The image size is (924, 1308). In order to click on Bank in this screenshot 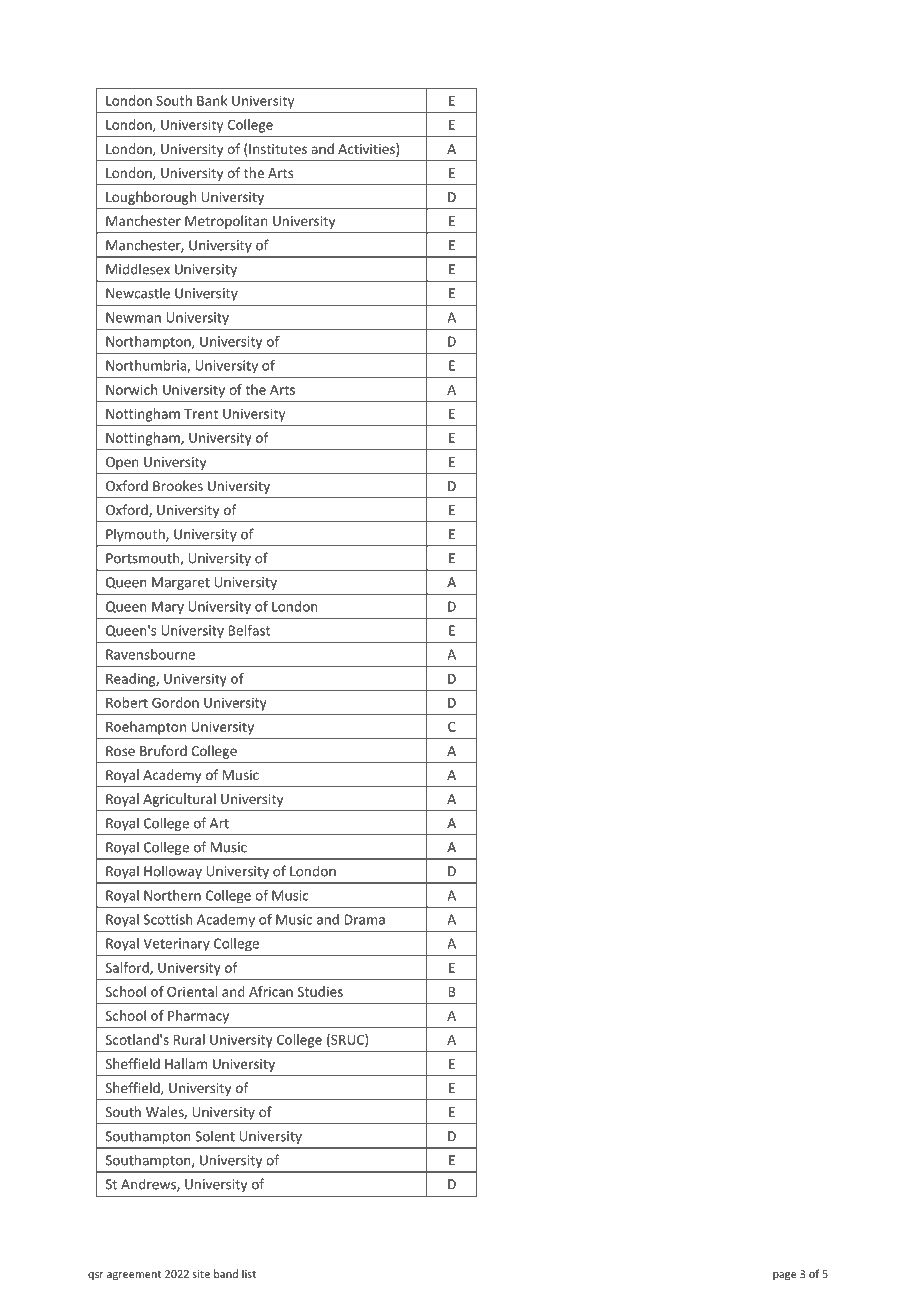, I will do `click(212, 100)`.
